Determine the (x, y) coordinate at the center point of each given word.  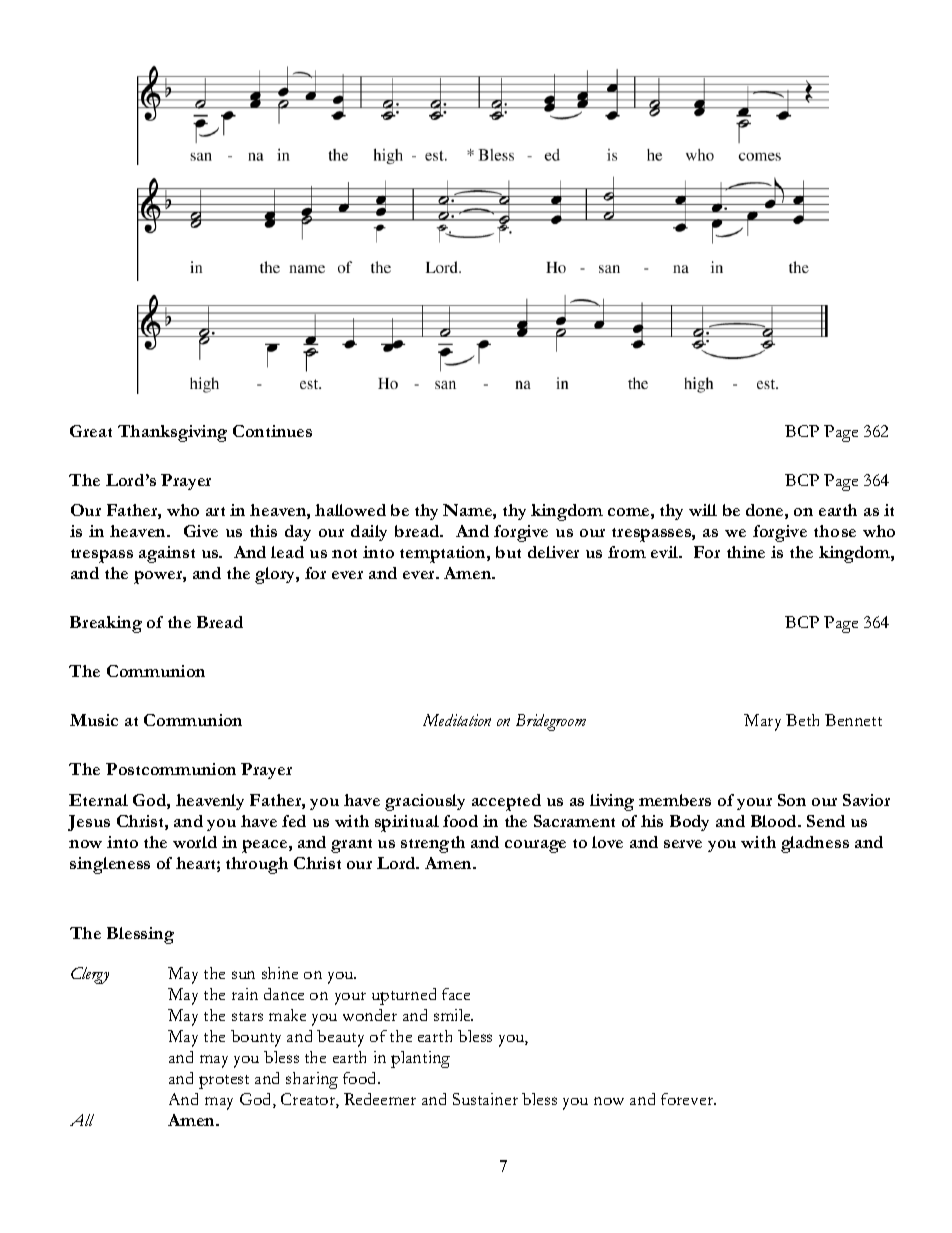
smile (453, 1015)
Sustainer (485, 1099)
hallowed (350, 510)
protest (224, 1082)
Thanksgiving (172, 433)
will (703, 510)
